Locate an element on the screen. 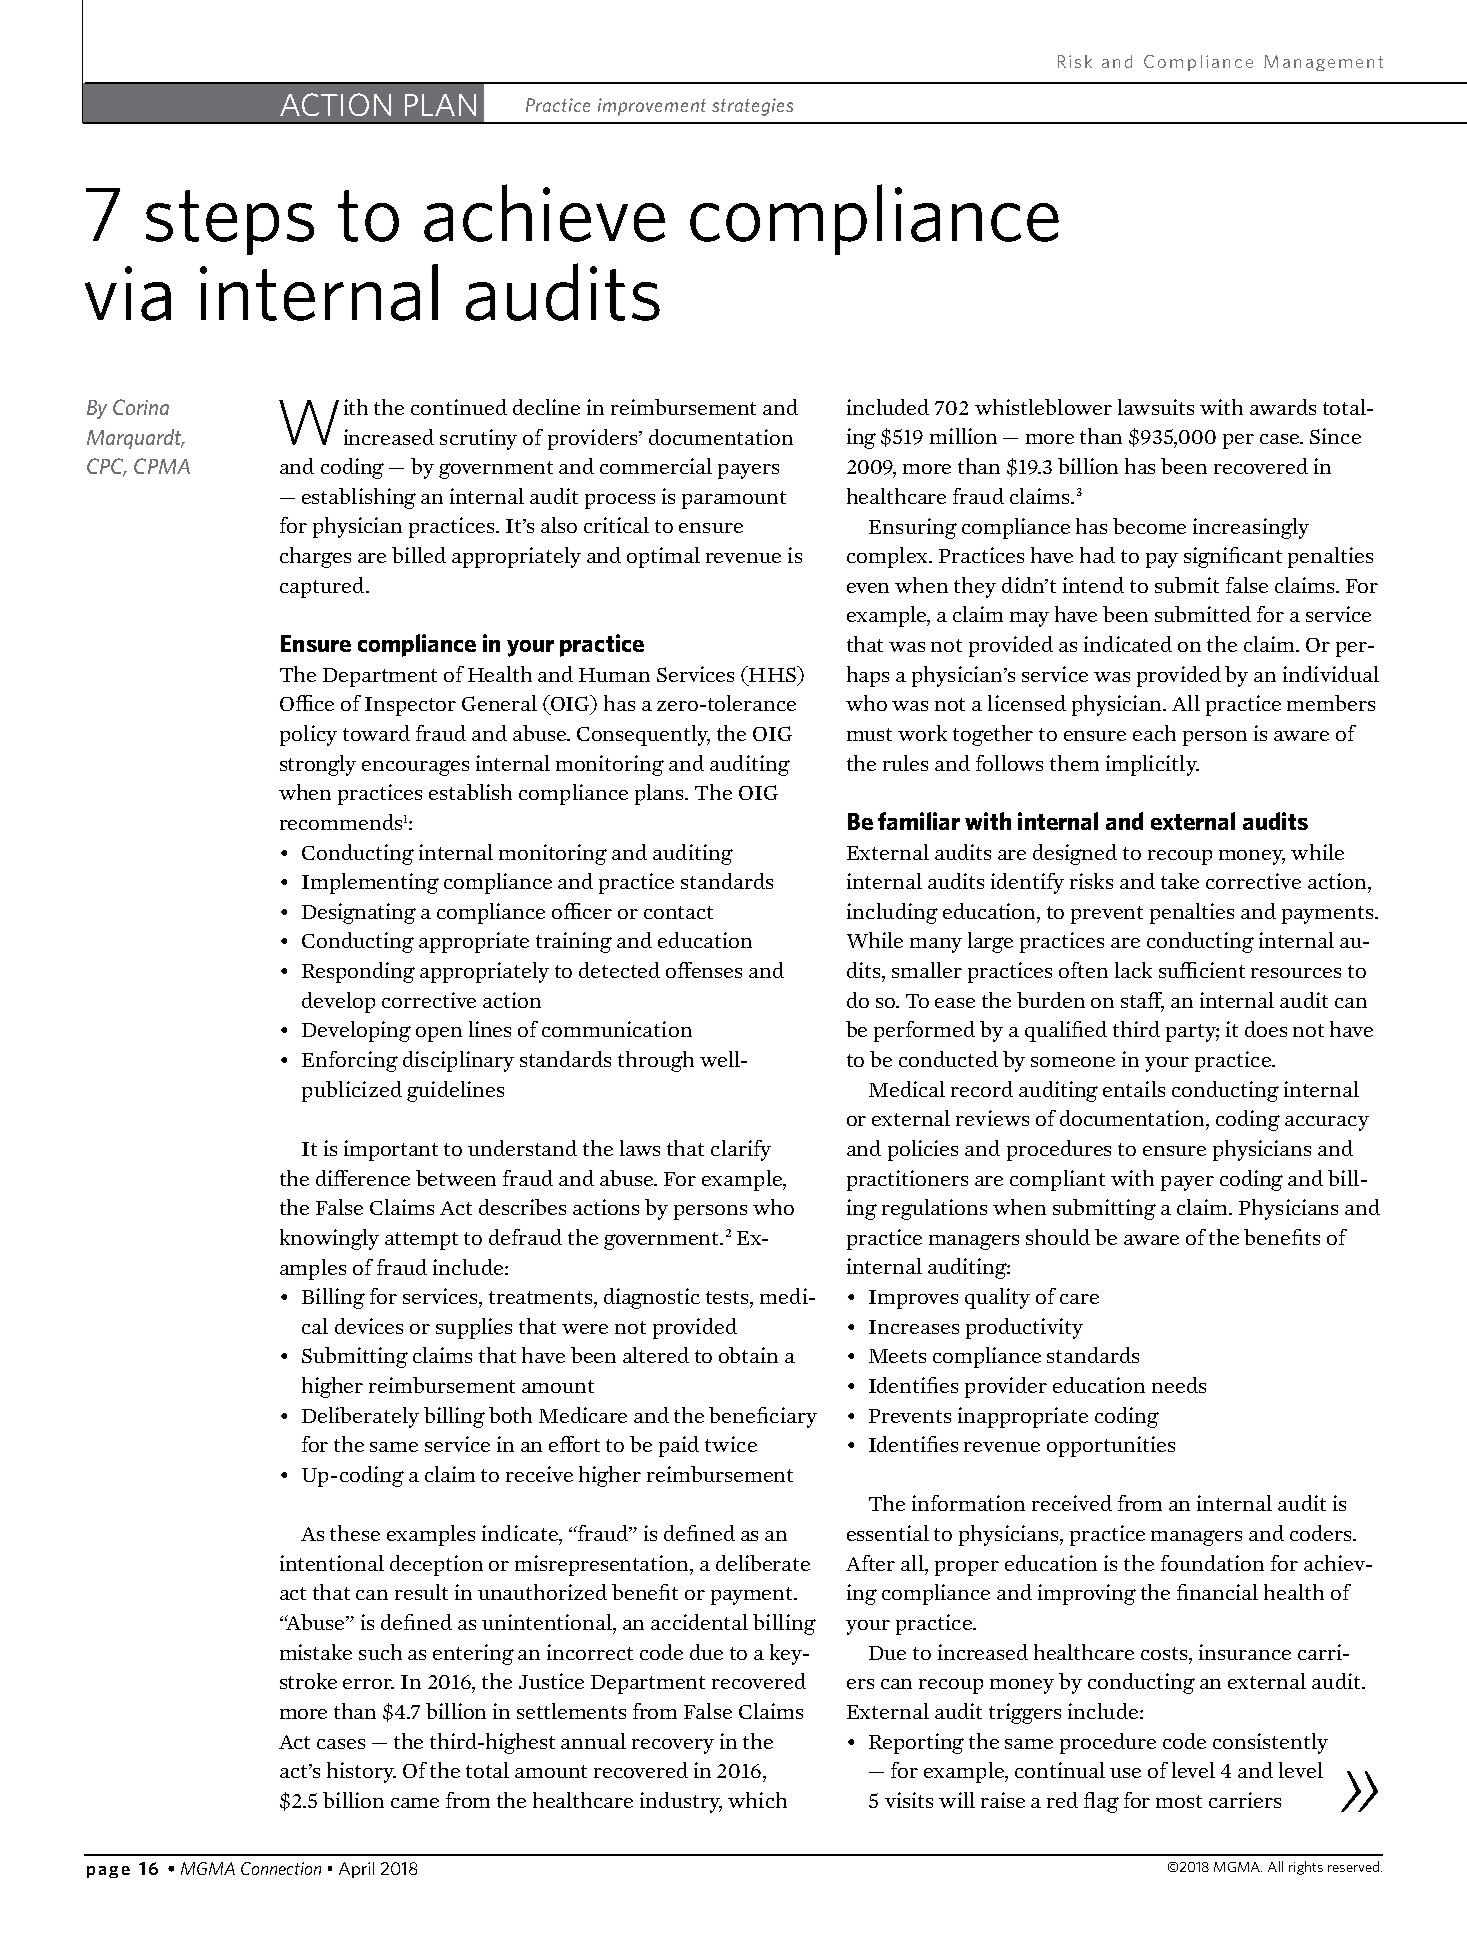  policy is located at coordinates (308, 735).
